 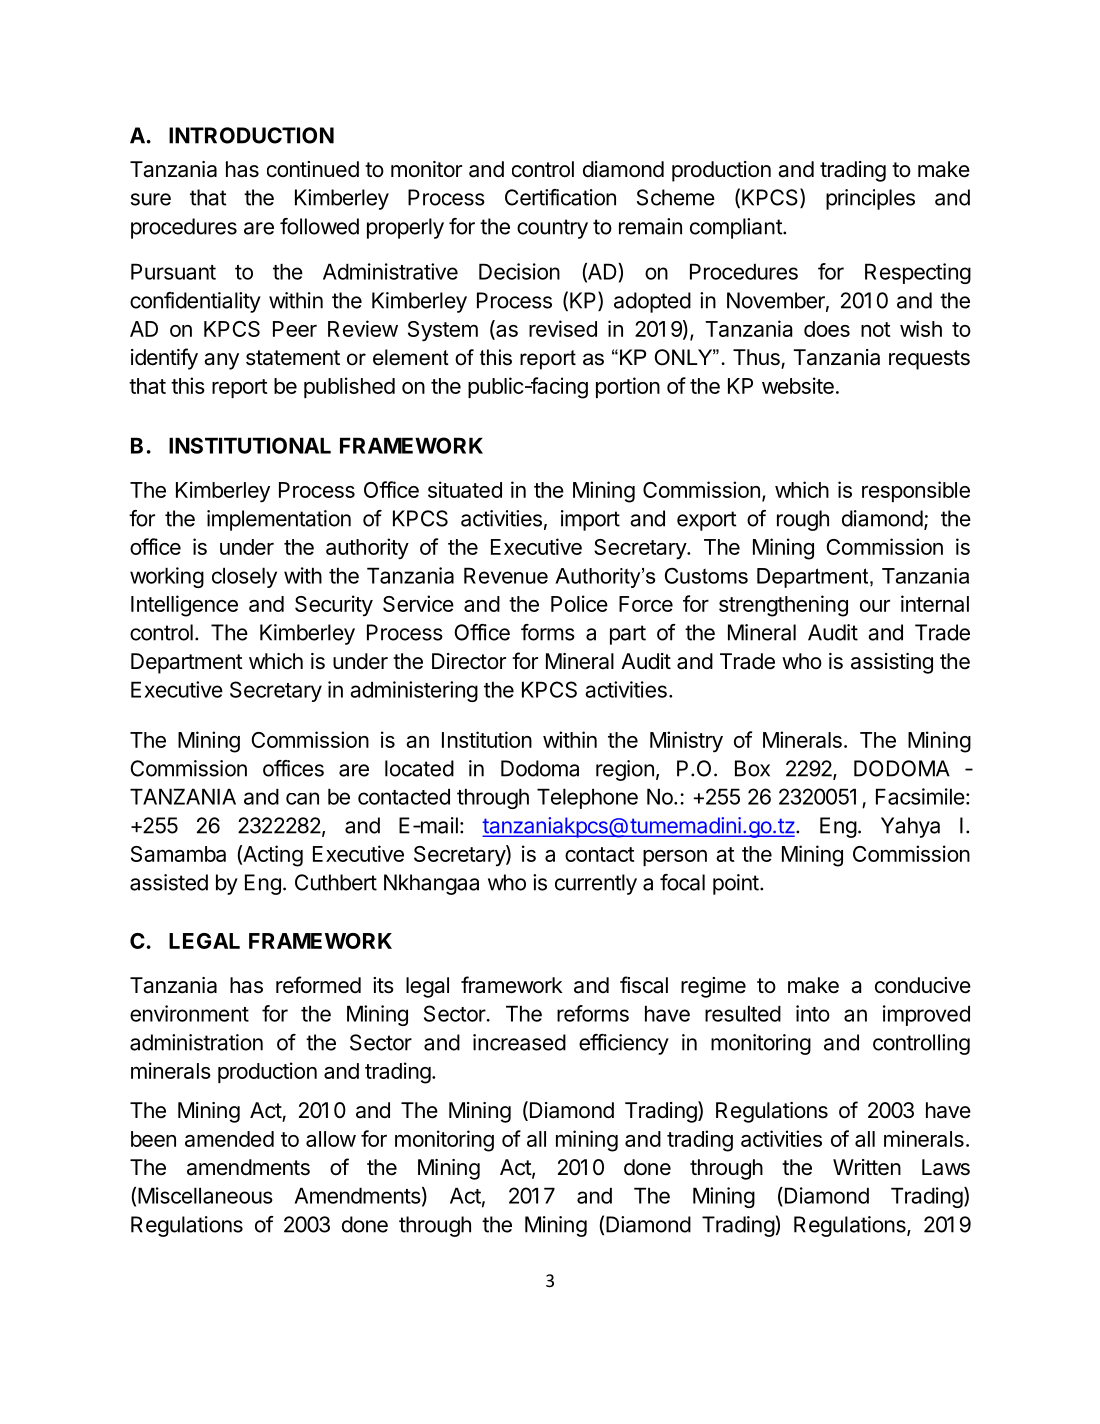 I want to click on amended, so click(x=229, y=1139).
